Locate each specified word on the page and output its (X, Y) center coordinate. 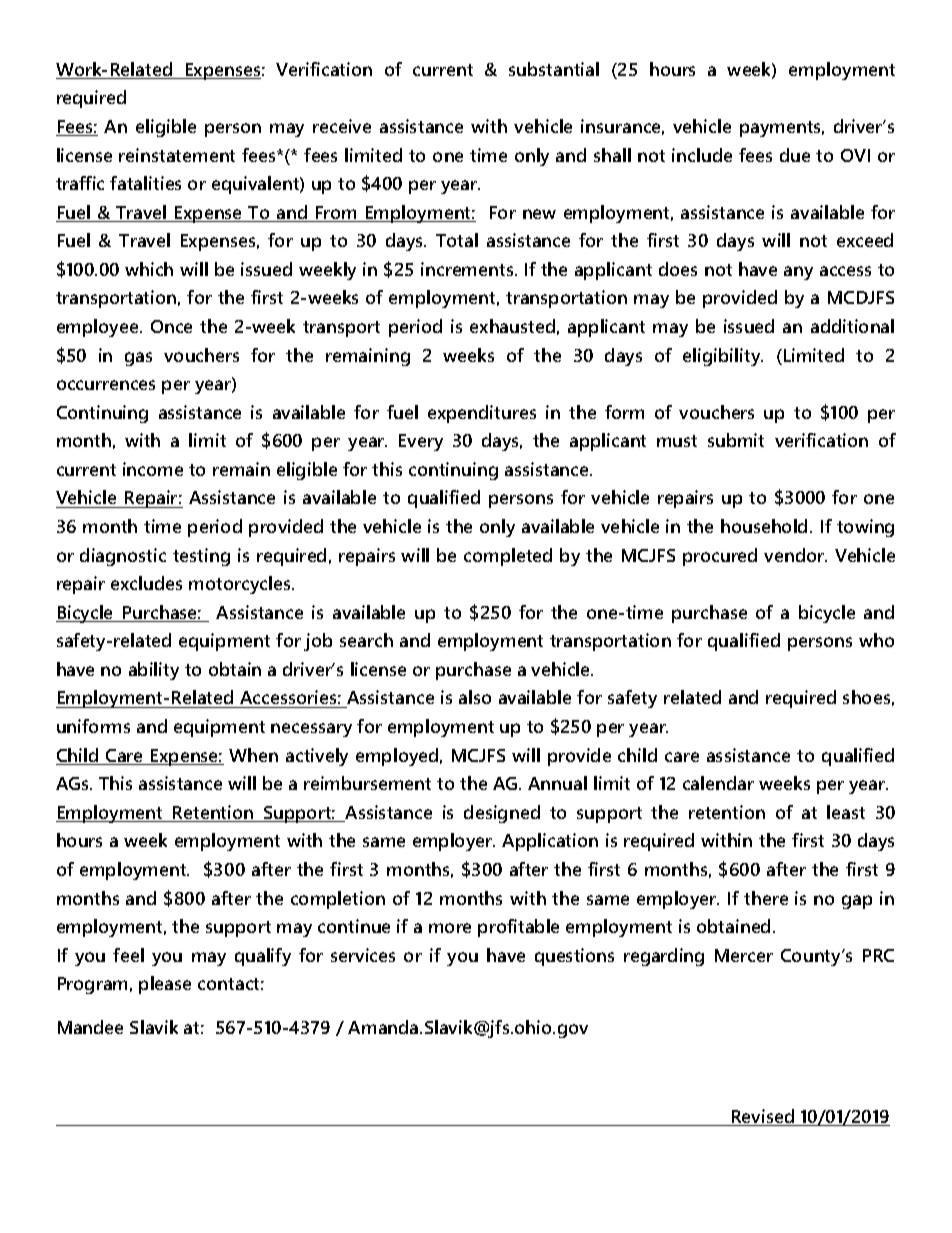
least (846, 812)
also (475, 697)
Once (171, 326)
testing (201, 557)
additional (852, 326)
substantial (554, 69)
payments (782, 129)
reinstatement (177, 155)
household (764, 526)
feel (128, 955)
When (253, 755)
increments (468, 269)
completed (508, 557)
